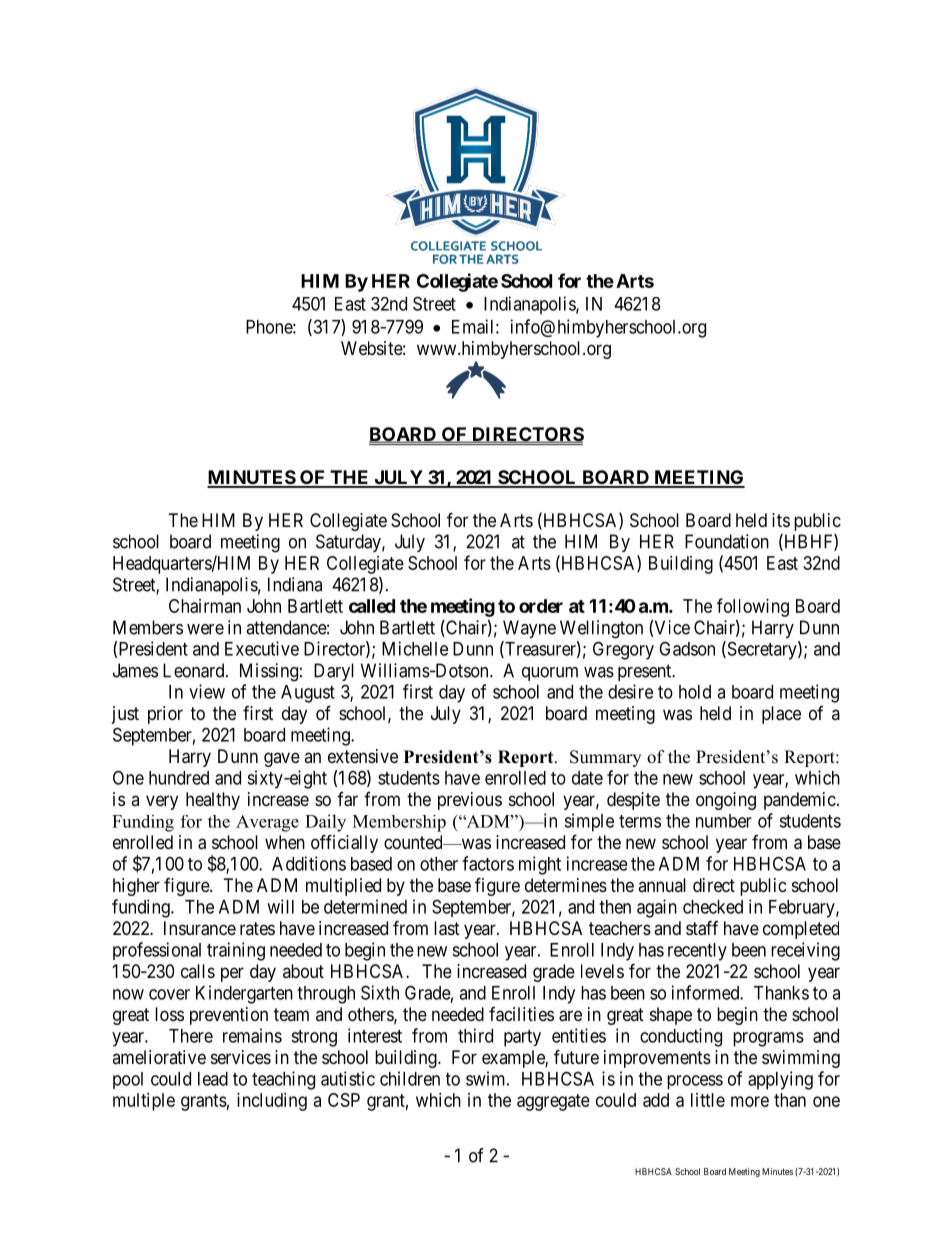  Describe the element at coordinates (415, 648) in the document. I see `Michelle` at that location.
